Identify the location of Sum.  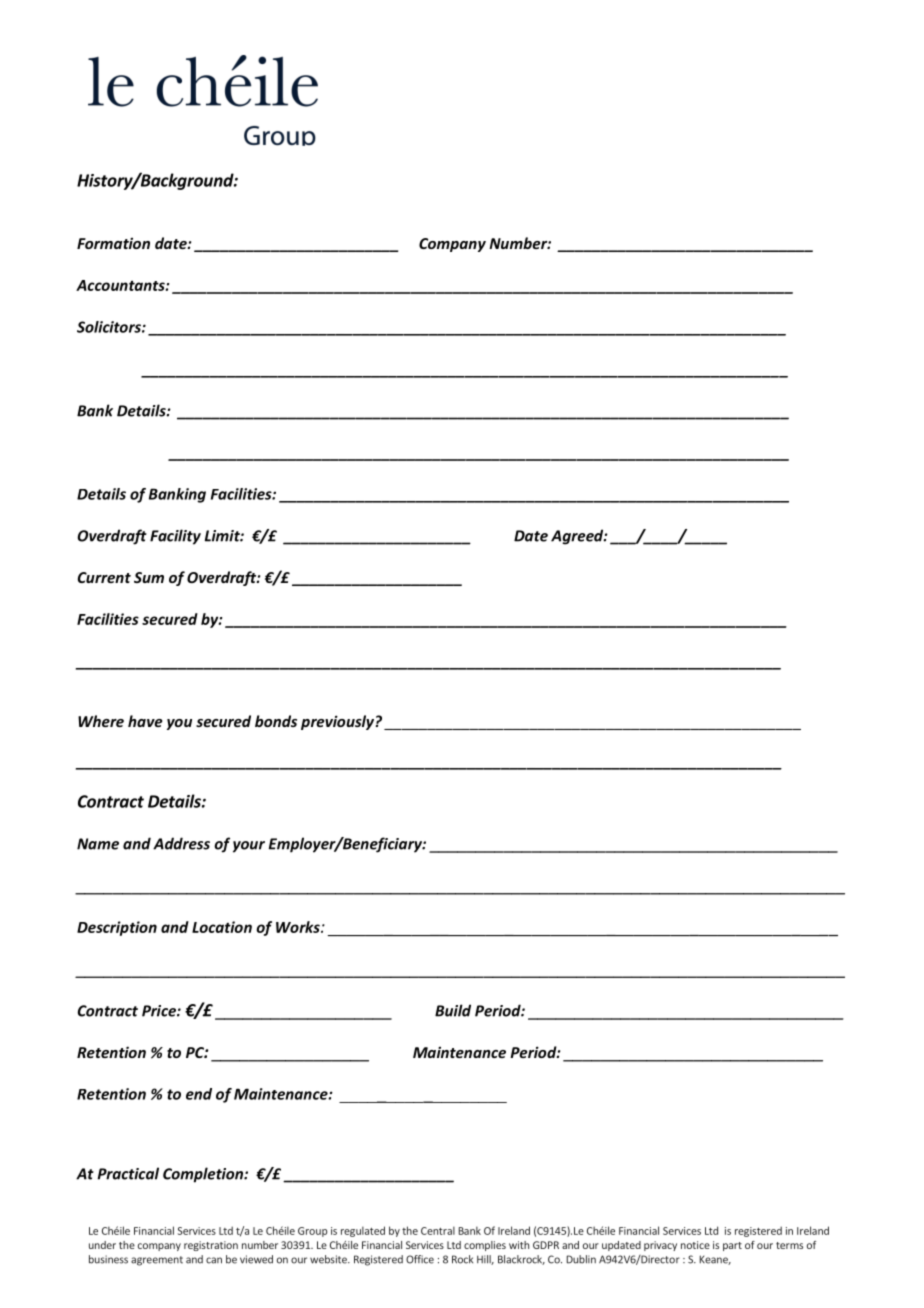
(149, 577).
